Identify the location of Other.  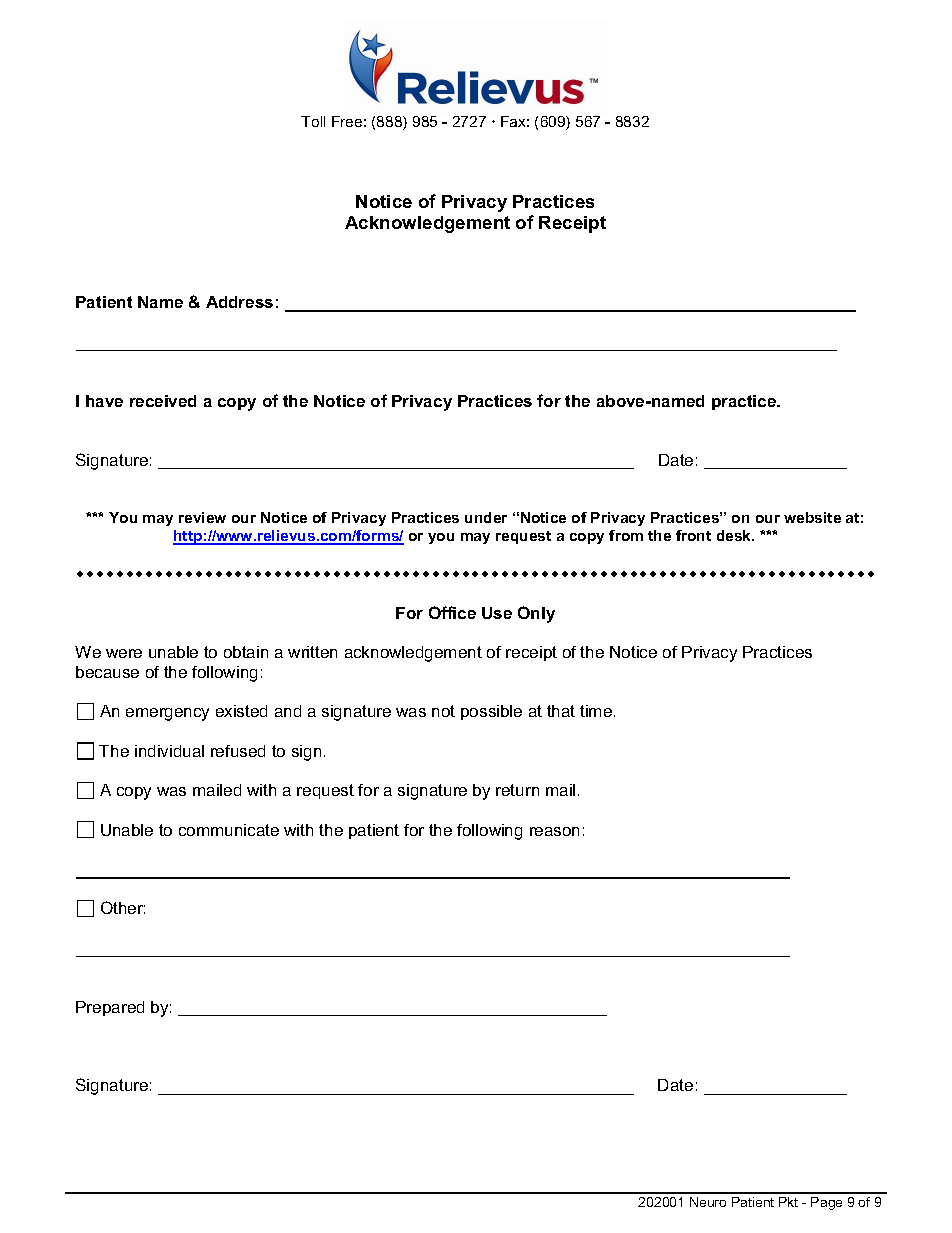
(123, 907).
